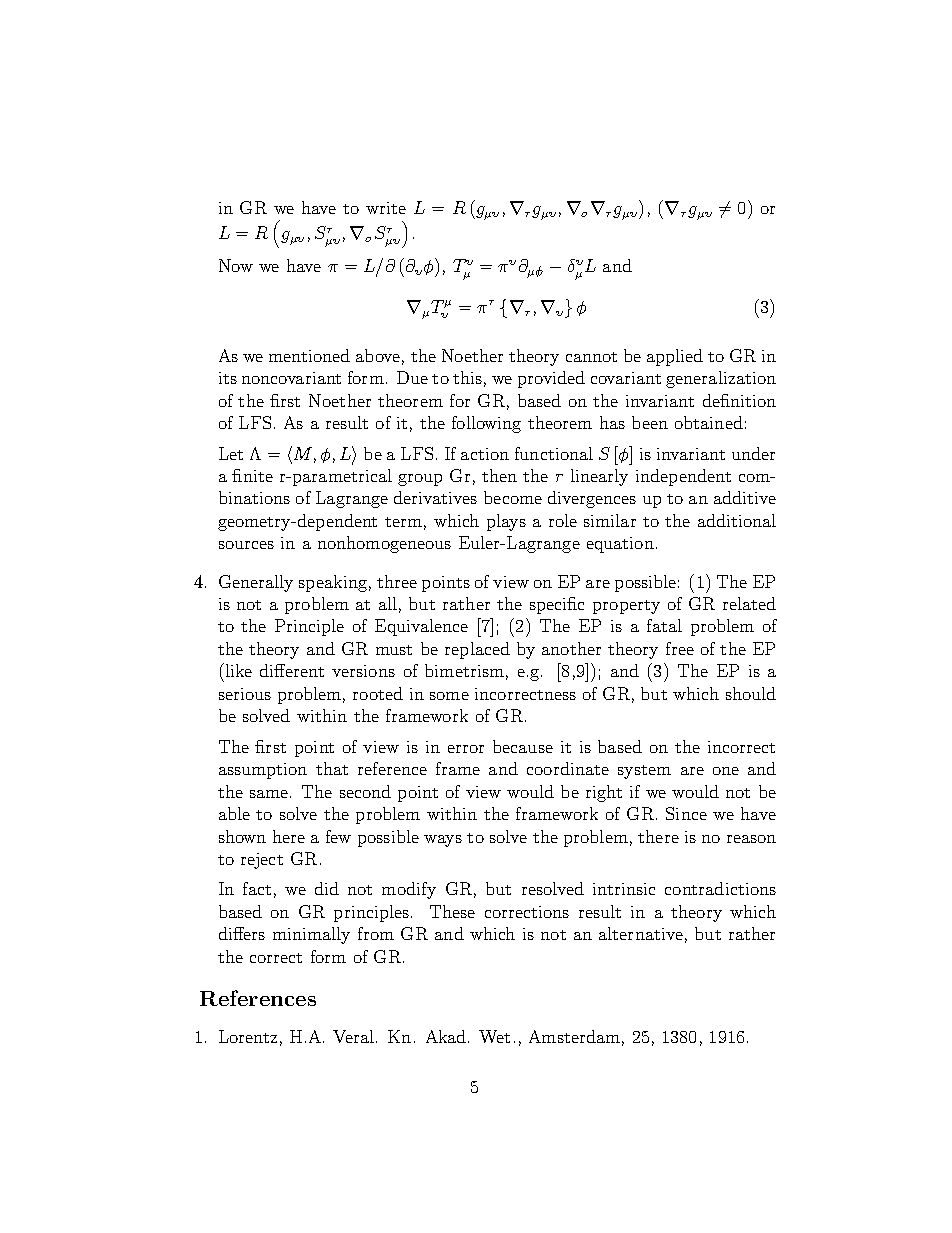  What do you see at coordinates (386, 208) in the screenshot?
I see `write` at bounding box center [386, 208].
